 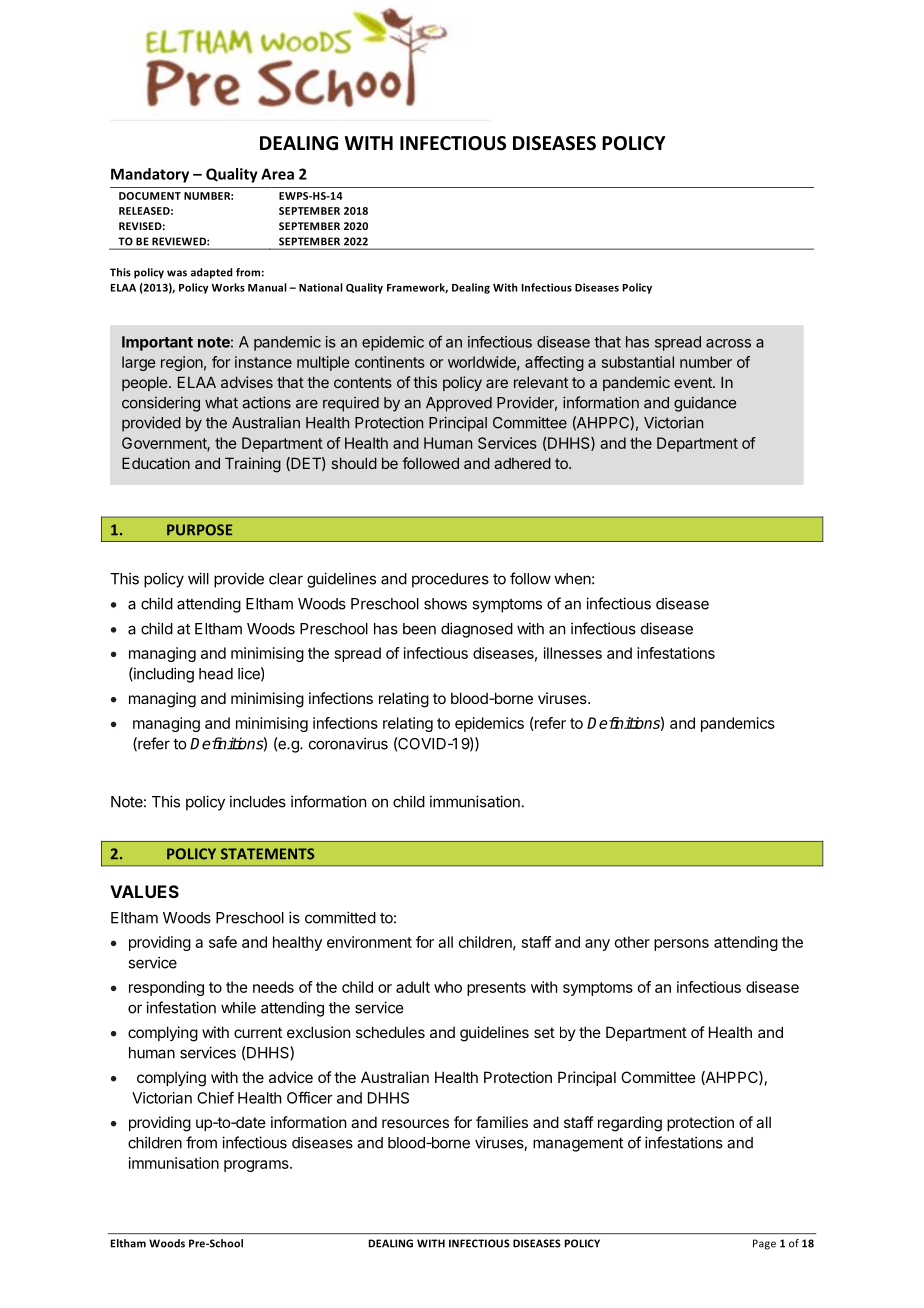 I want to click on resources, so click(x=415, y=1123).
